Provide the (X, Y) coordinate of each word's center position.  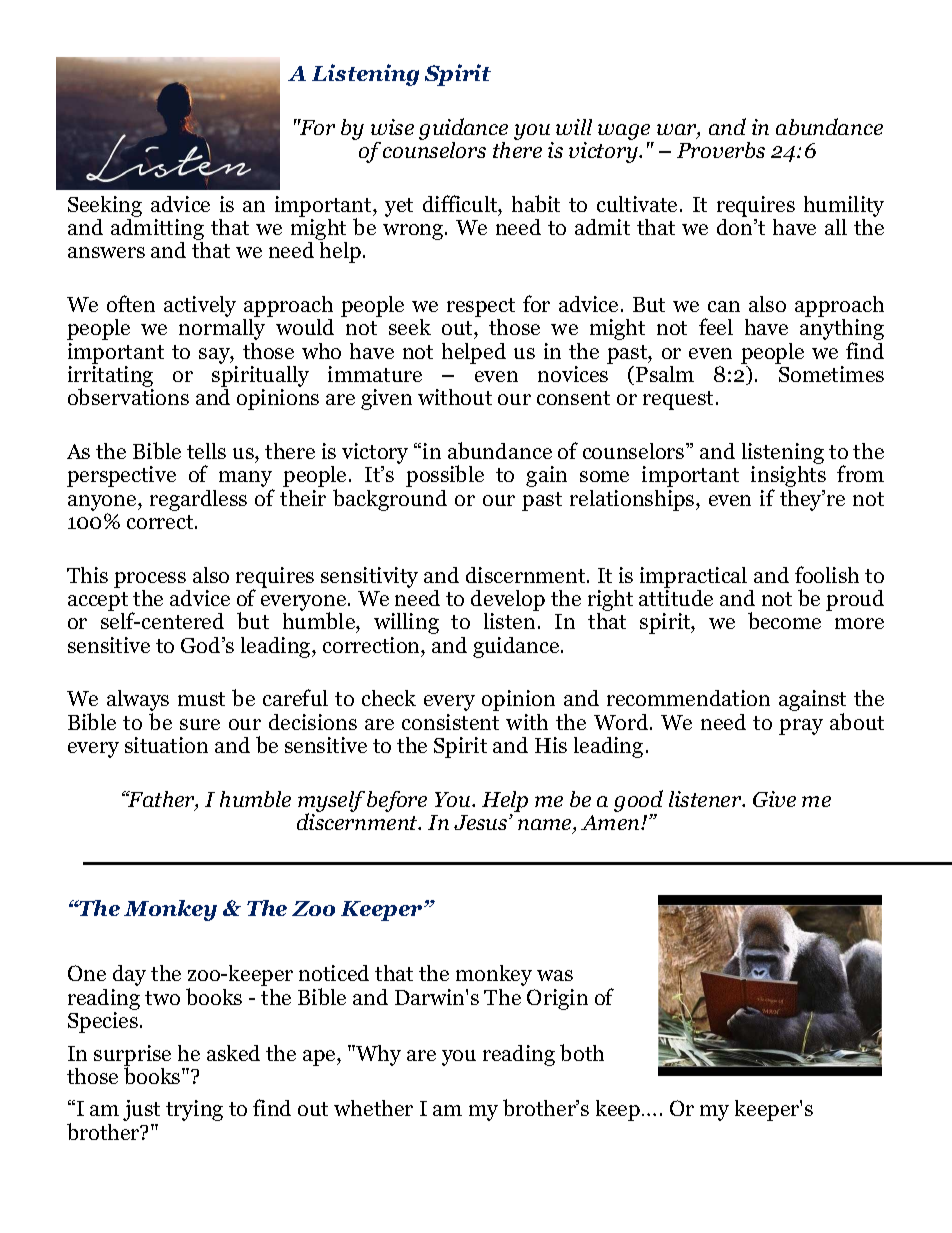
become (784, 620)
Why (377, 1055)
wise (392, 127)
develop (508, 602)
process (150, 580)
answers (106, 252)
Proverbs (721, 150)
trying (194, 1110)
